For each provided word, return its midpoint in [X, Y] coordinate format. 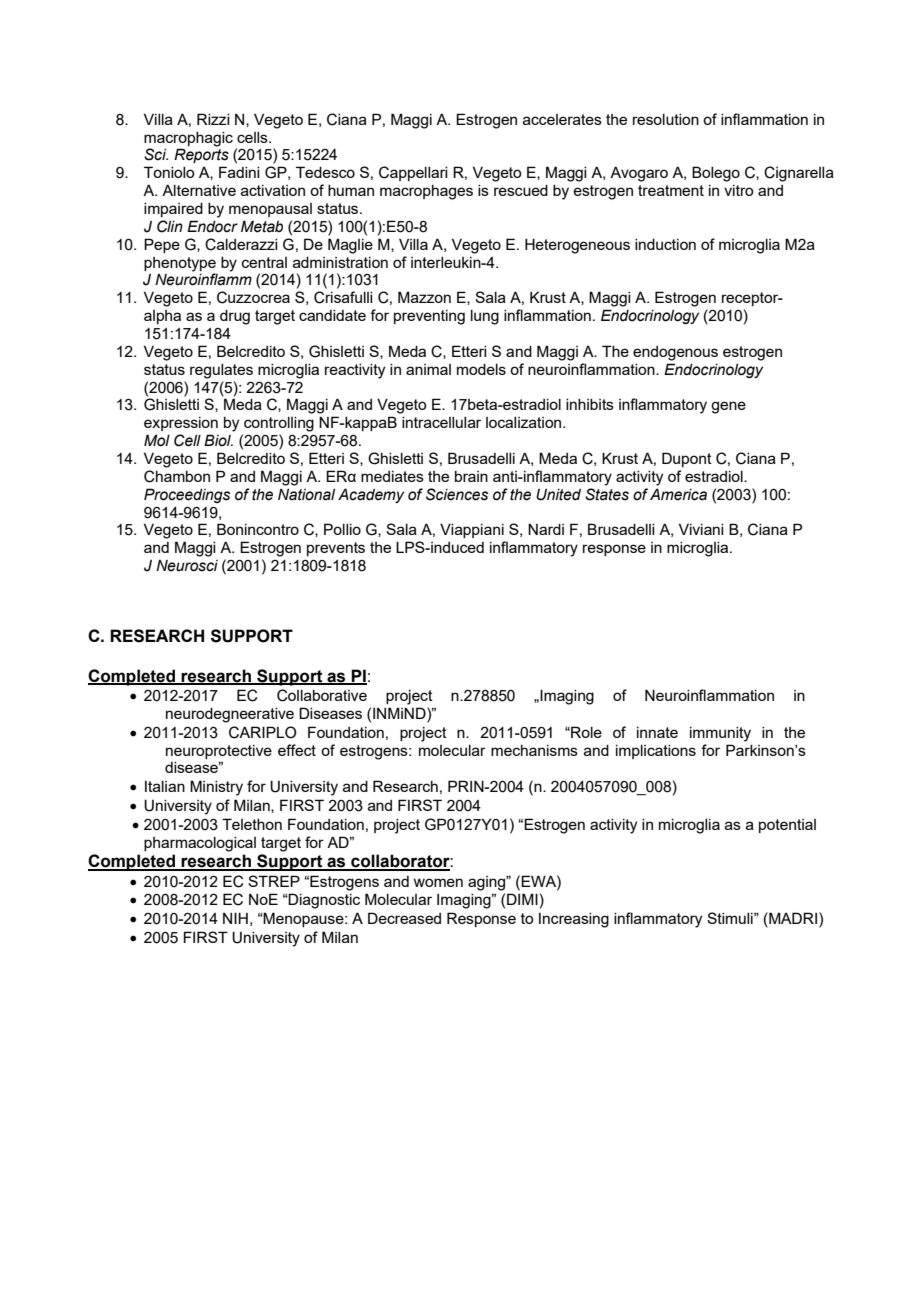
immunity [720, 734]
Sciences [457, 494]
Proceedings [187, 495]
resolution [666, 119]
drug [235, 317]
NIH [235, 918]
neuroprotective [219, 752]
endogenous [675, 353]
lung [485, 317]
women [438, 882]
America [678, 494]
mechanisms [534, 750]
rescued [521, 190]
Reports [201, 155]
